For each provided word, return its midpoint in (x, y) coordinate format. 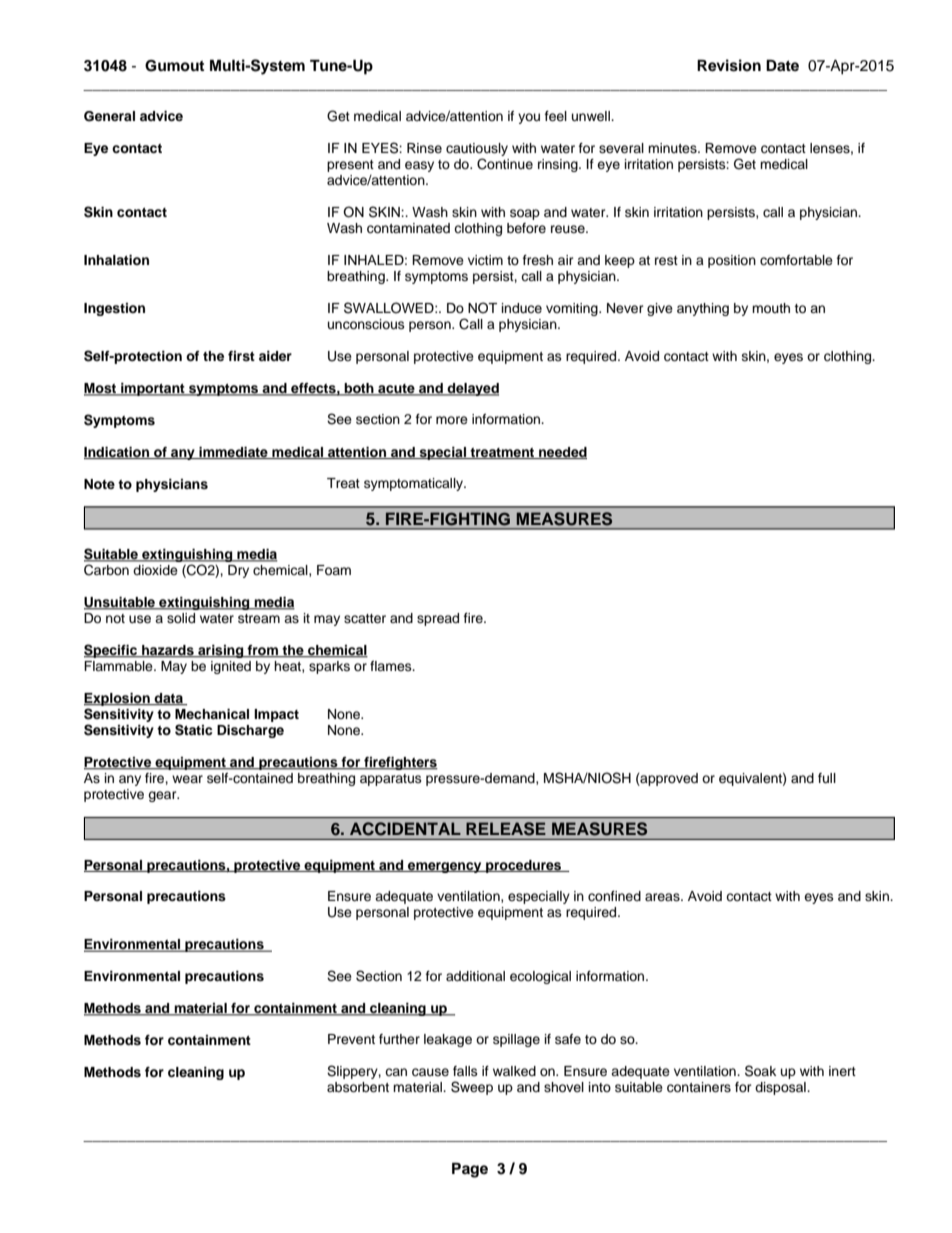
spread (438, 619)
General (109, 116)
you (529, 118)
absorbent (358, 1087)
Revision (729, 65)
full (827, 778)
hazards (168, 651)
